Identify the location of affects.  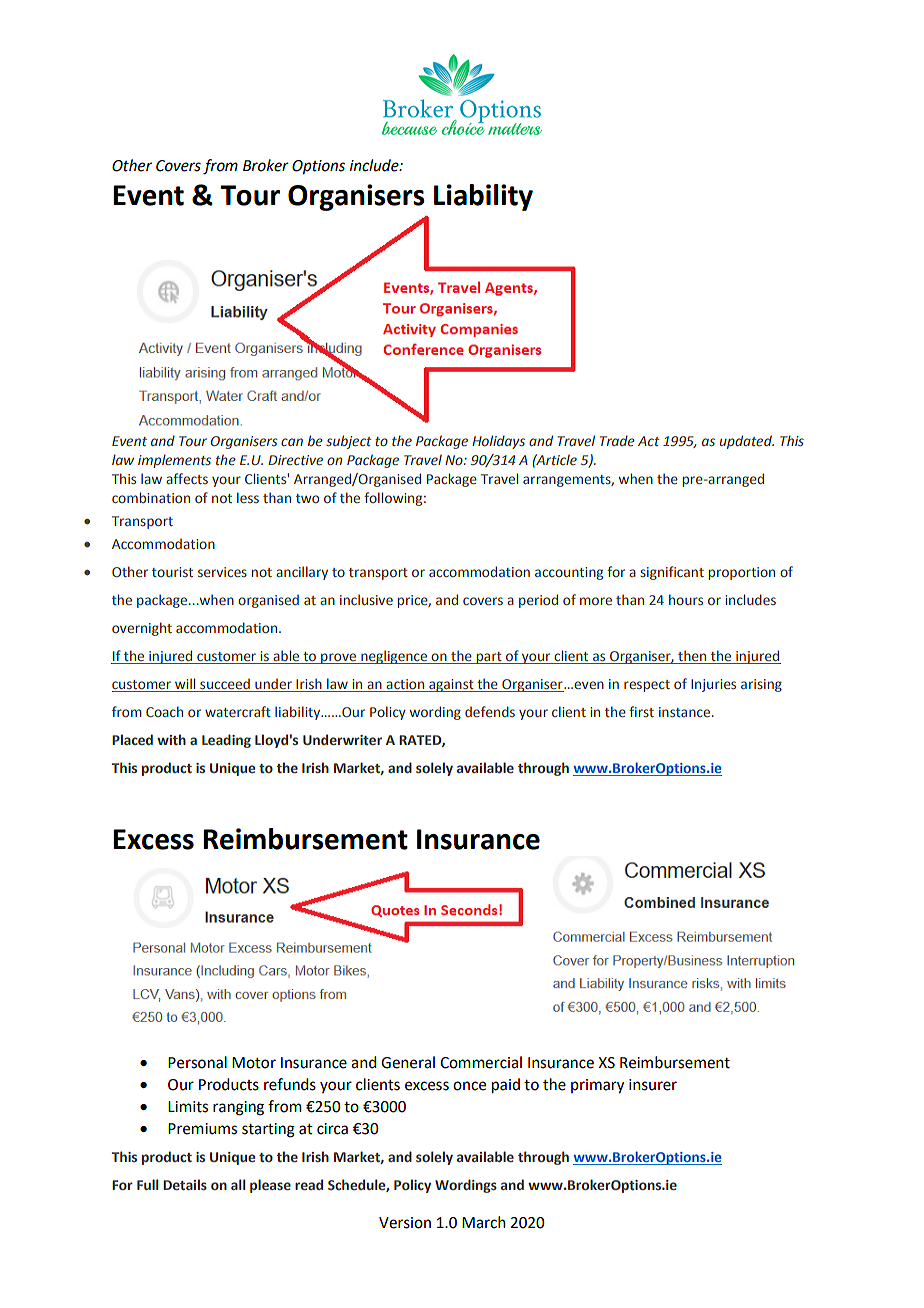
(187, 478).
